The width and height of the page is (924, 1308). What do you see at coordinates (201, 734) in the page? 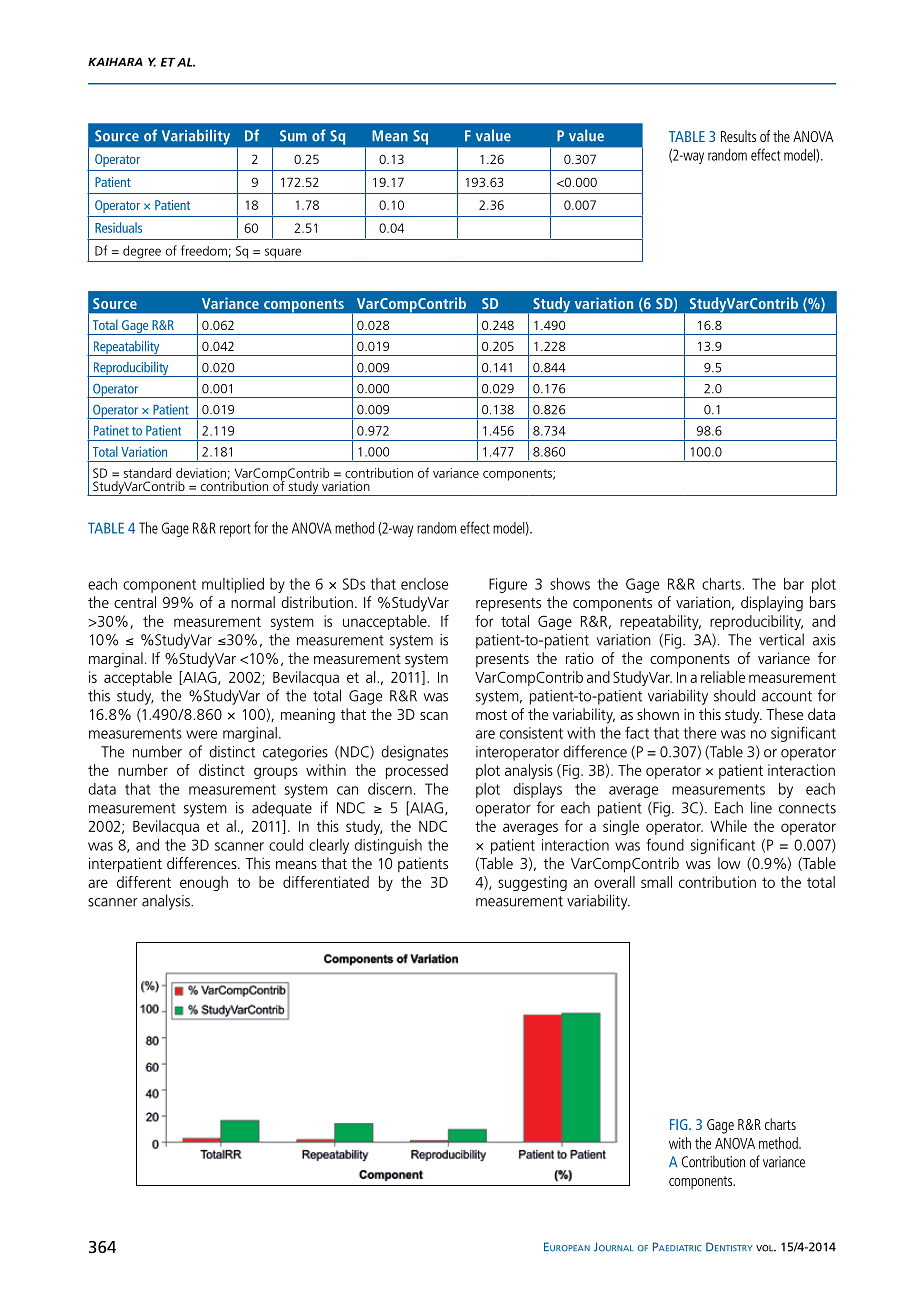
I see `were` at bounding box center [201, 734].
